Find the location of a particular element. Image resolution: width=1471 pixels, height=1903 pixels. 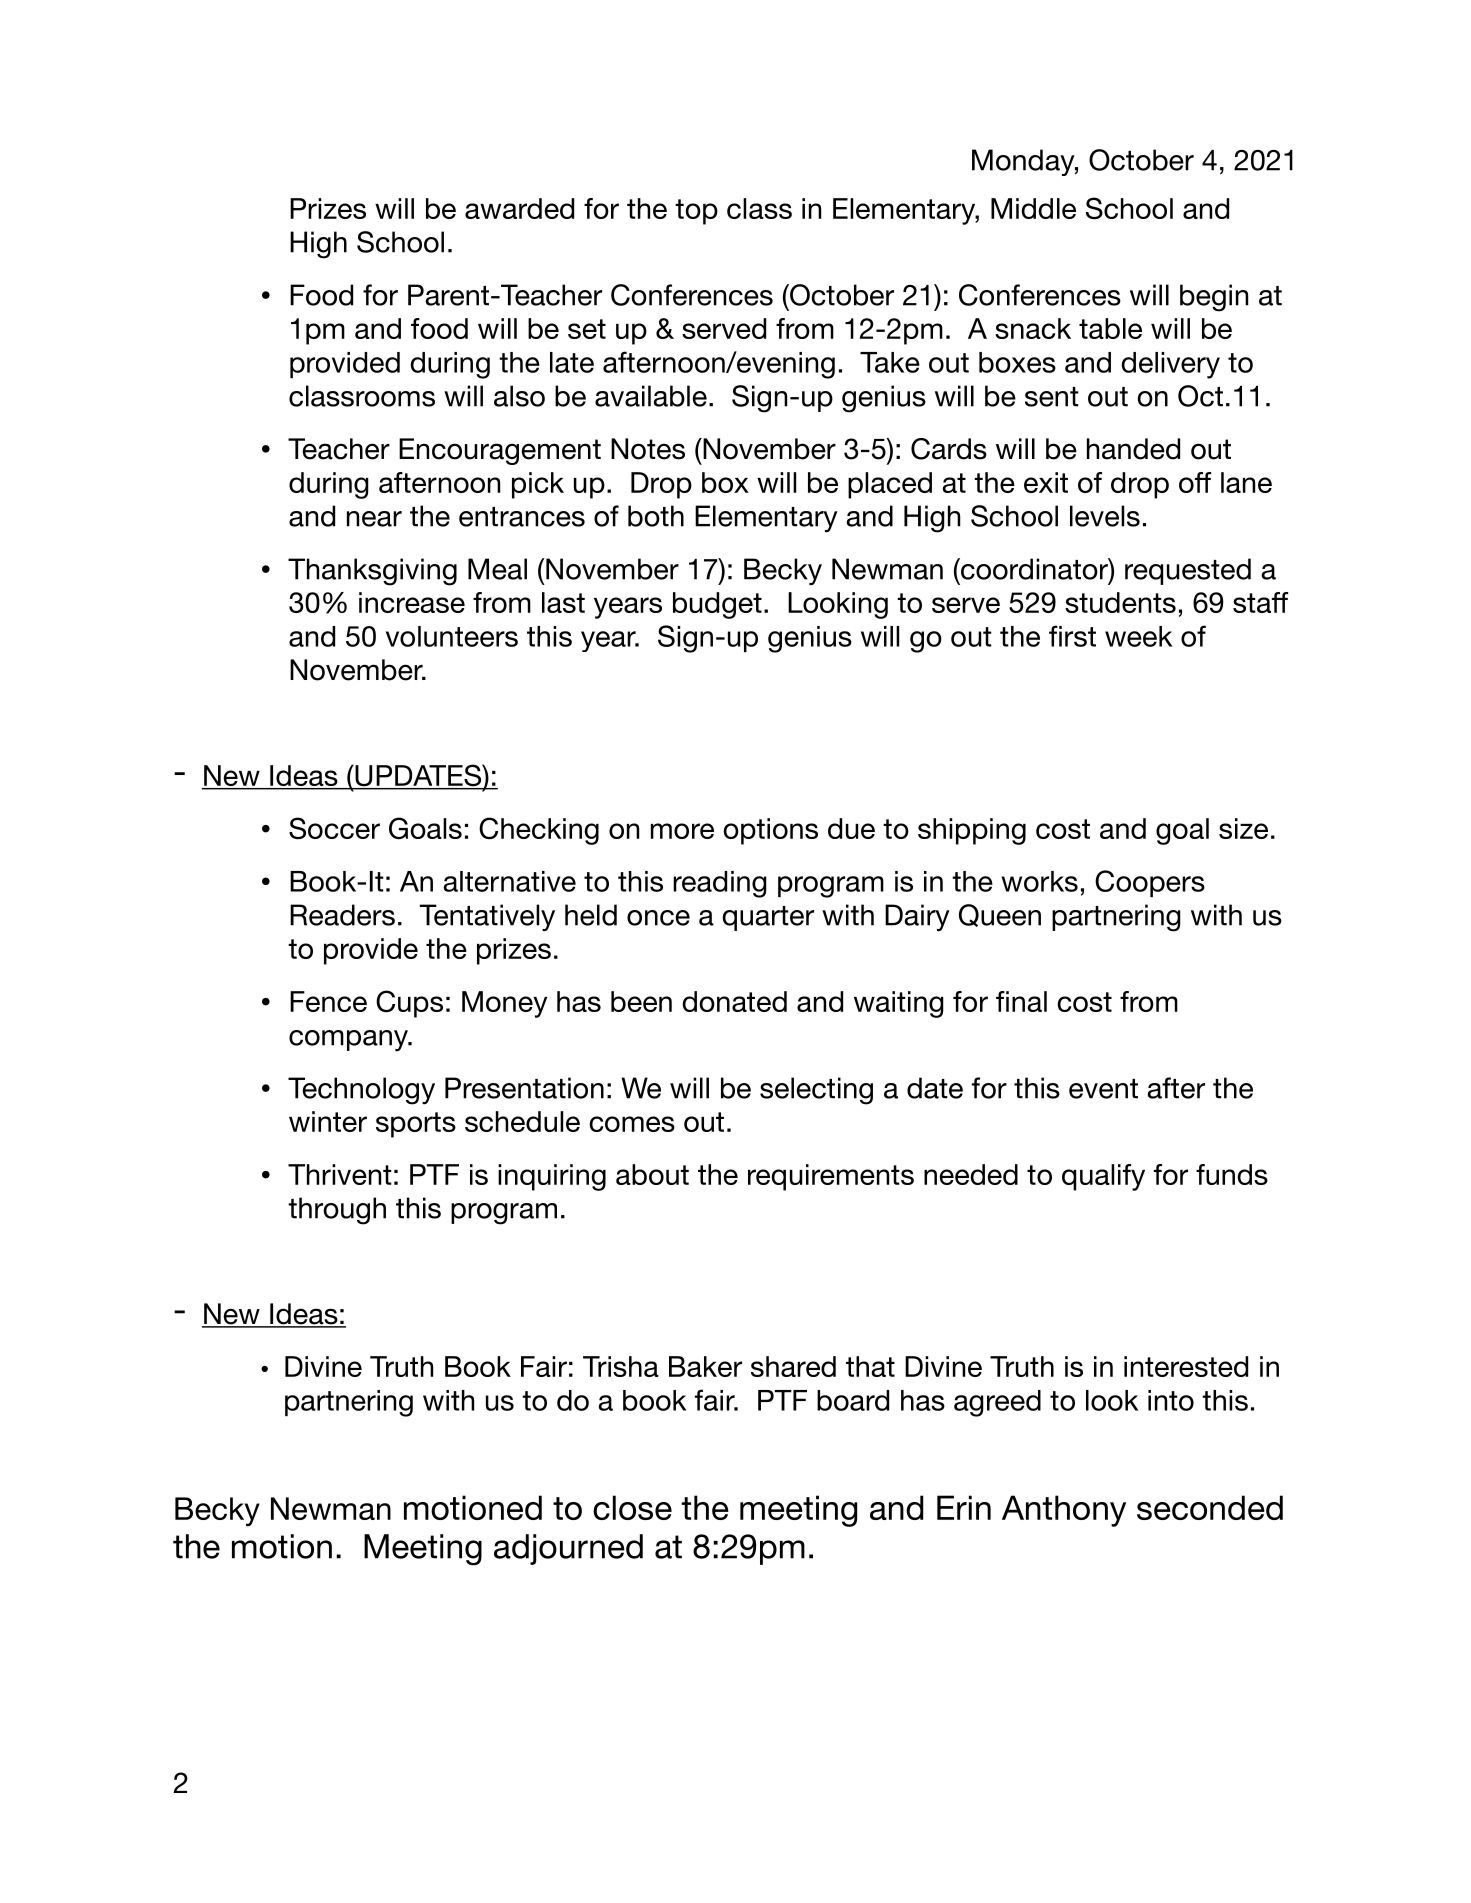

Technology is located at coordinates (361, 1091).
